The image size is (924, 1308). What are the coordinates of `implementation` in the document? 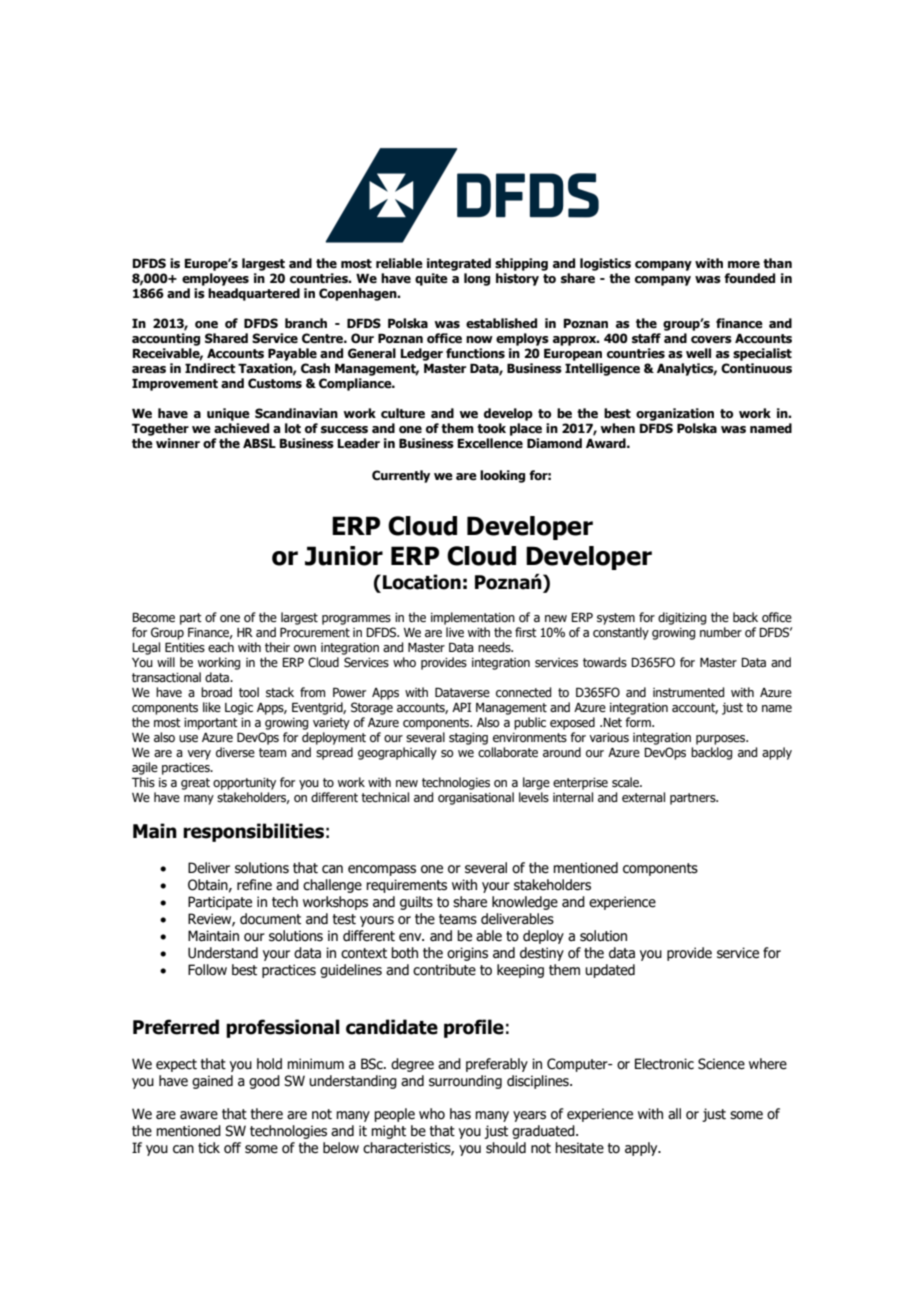 It's located at (473, 618).
